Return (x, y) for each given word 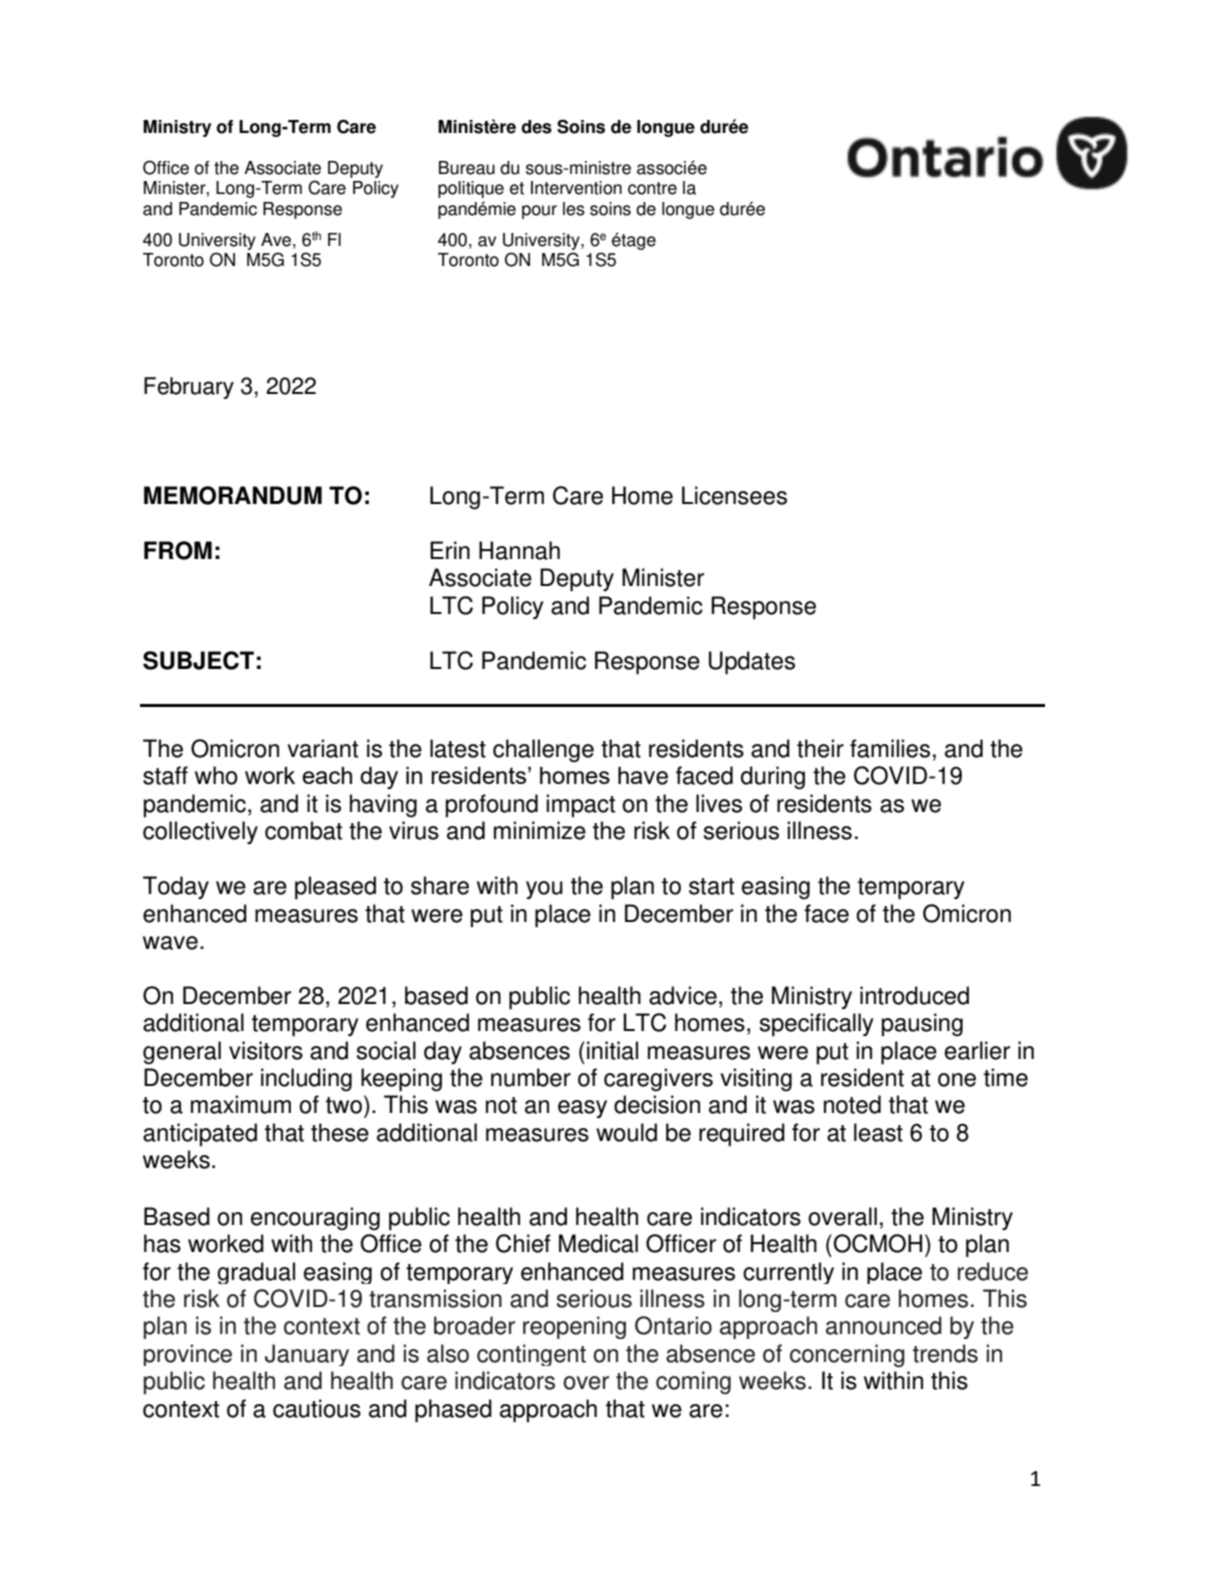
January (307, 1355)
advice (683, 995)
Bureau (467, 168)
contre (652, 188)
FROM (178, 550)
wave (170, 943)
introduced (914, 995)
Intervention (576, 188)
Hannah (519, 550)
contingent (531, 1355)
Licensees (734, 495)
